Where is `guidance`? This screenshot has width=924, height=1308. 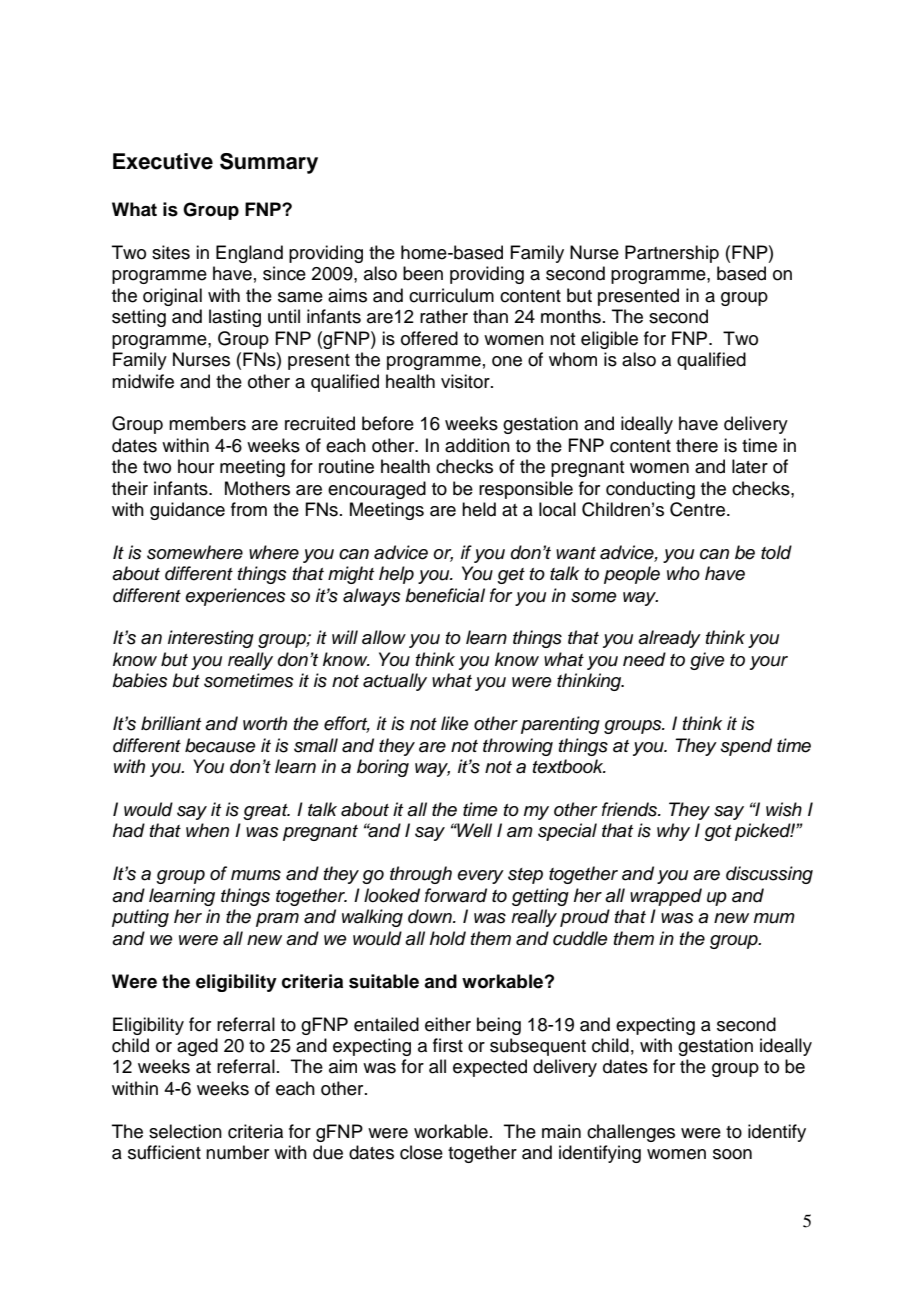
guidance is located at coordinates (187, 511).
